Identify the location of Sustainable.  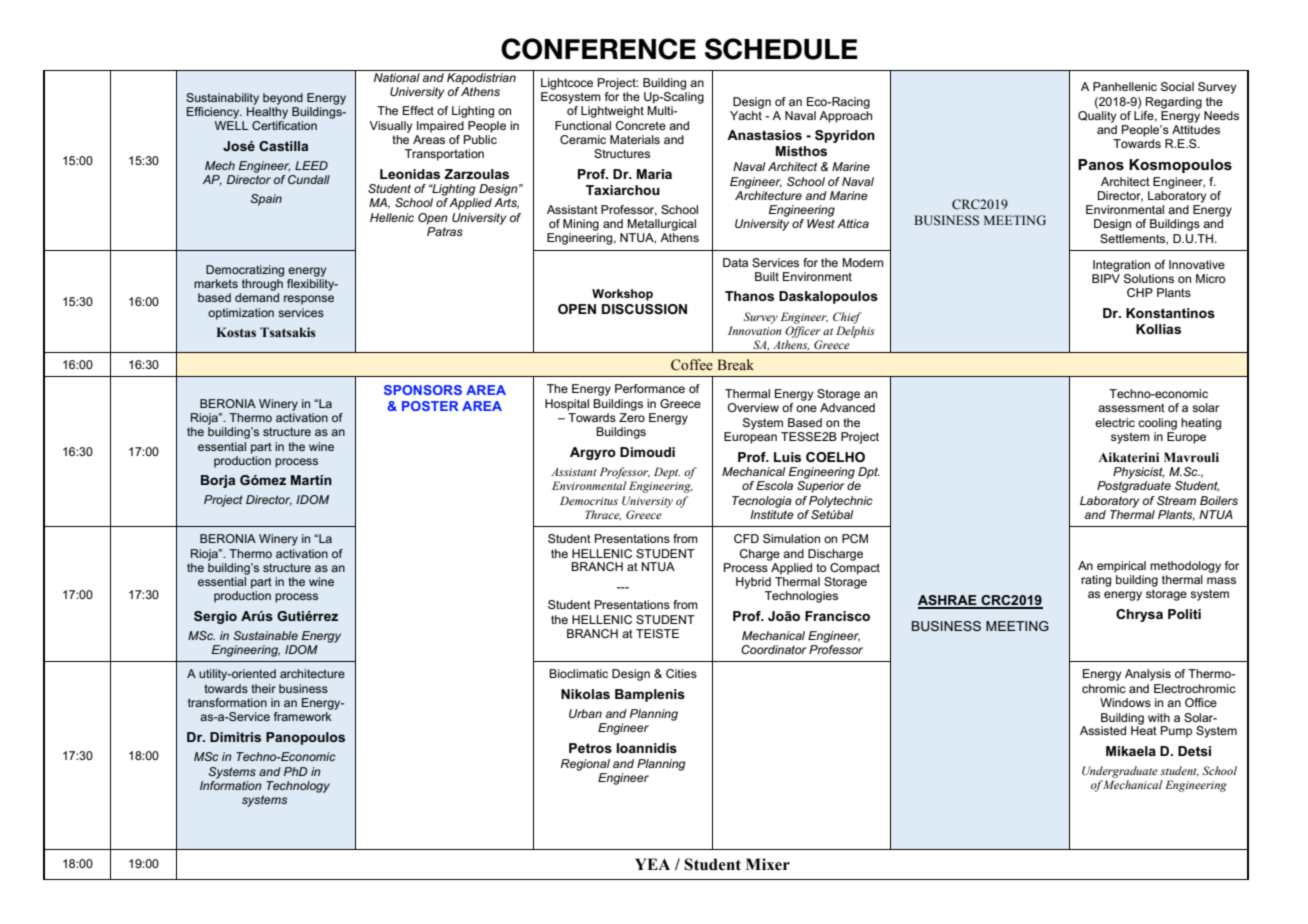
(266, 635).
